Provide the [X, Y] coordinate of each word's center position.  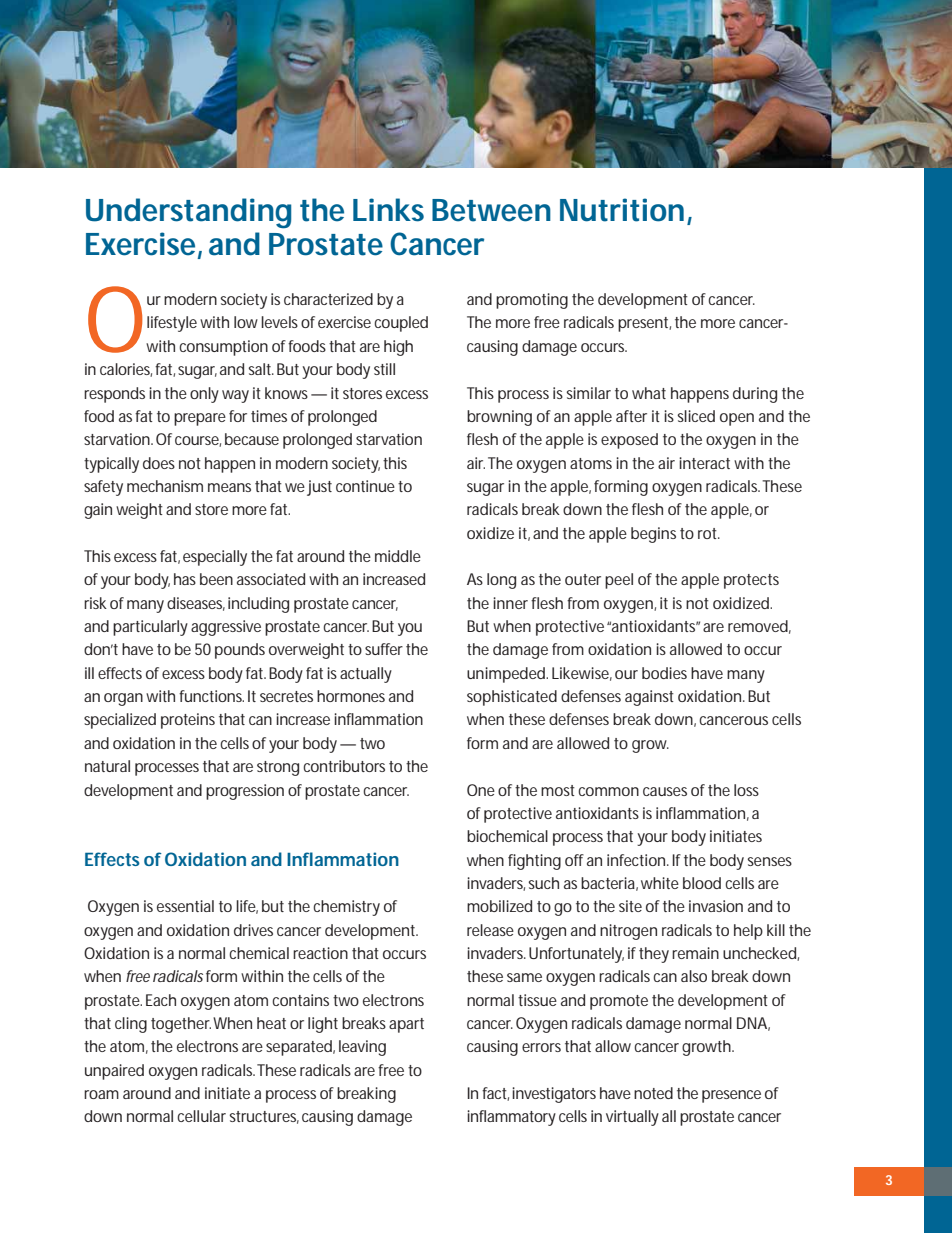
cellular [201, 1116]
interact [704, 463]
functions [211, 696]
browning [499, 418]
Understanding [188, 213]
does [159, 463]
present [644, 324]
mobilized [499, 906]
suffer [384, 649]
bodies [664, 673]
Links [388, 210]
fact [495, 1094]
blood [702, 883]
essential [185, 906]
